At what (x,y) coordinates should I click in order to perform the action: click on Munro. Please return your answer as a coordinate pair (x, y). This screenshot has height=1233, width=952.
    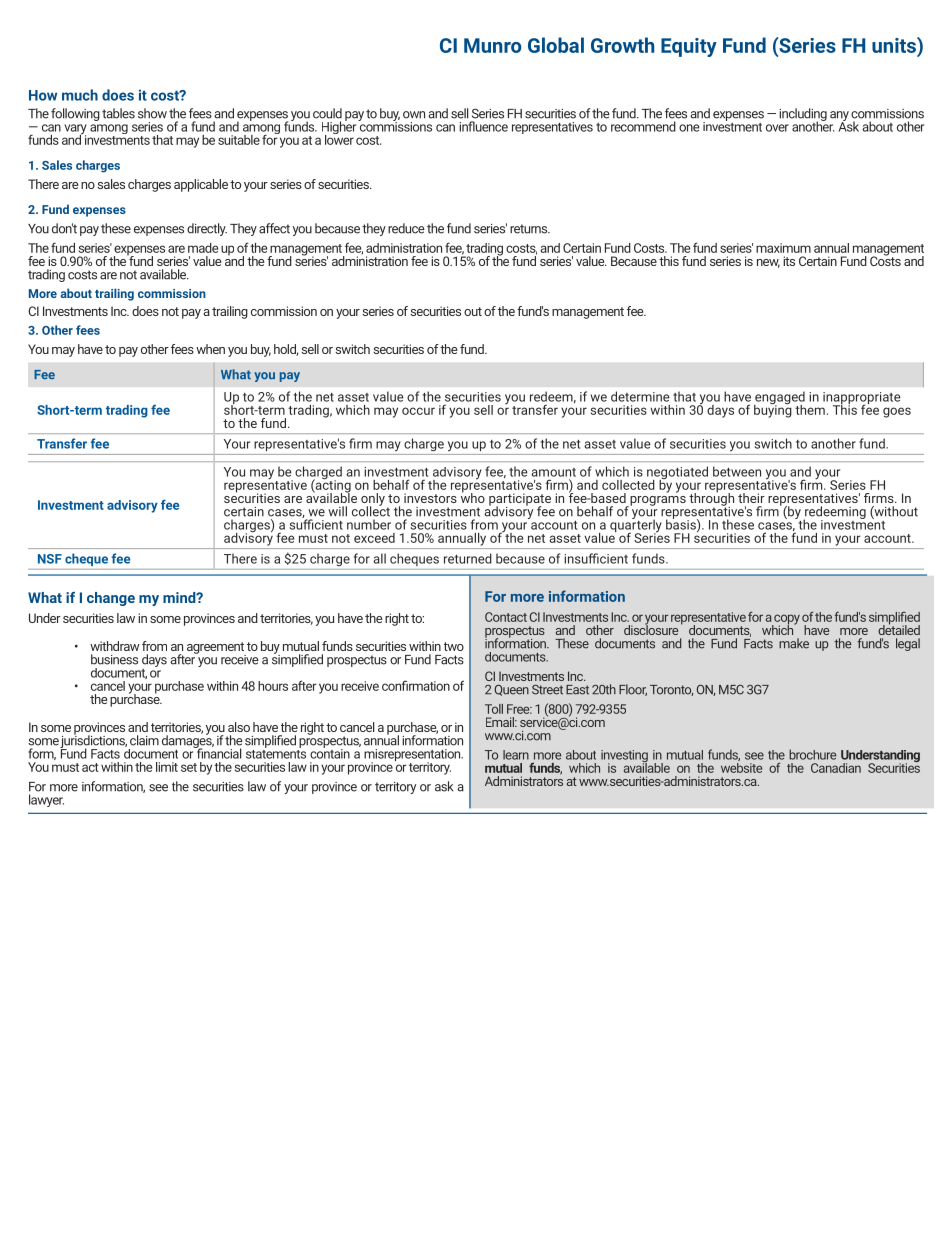
    Looking at the image, I should click on (492, 45).
